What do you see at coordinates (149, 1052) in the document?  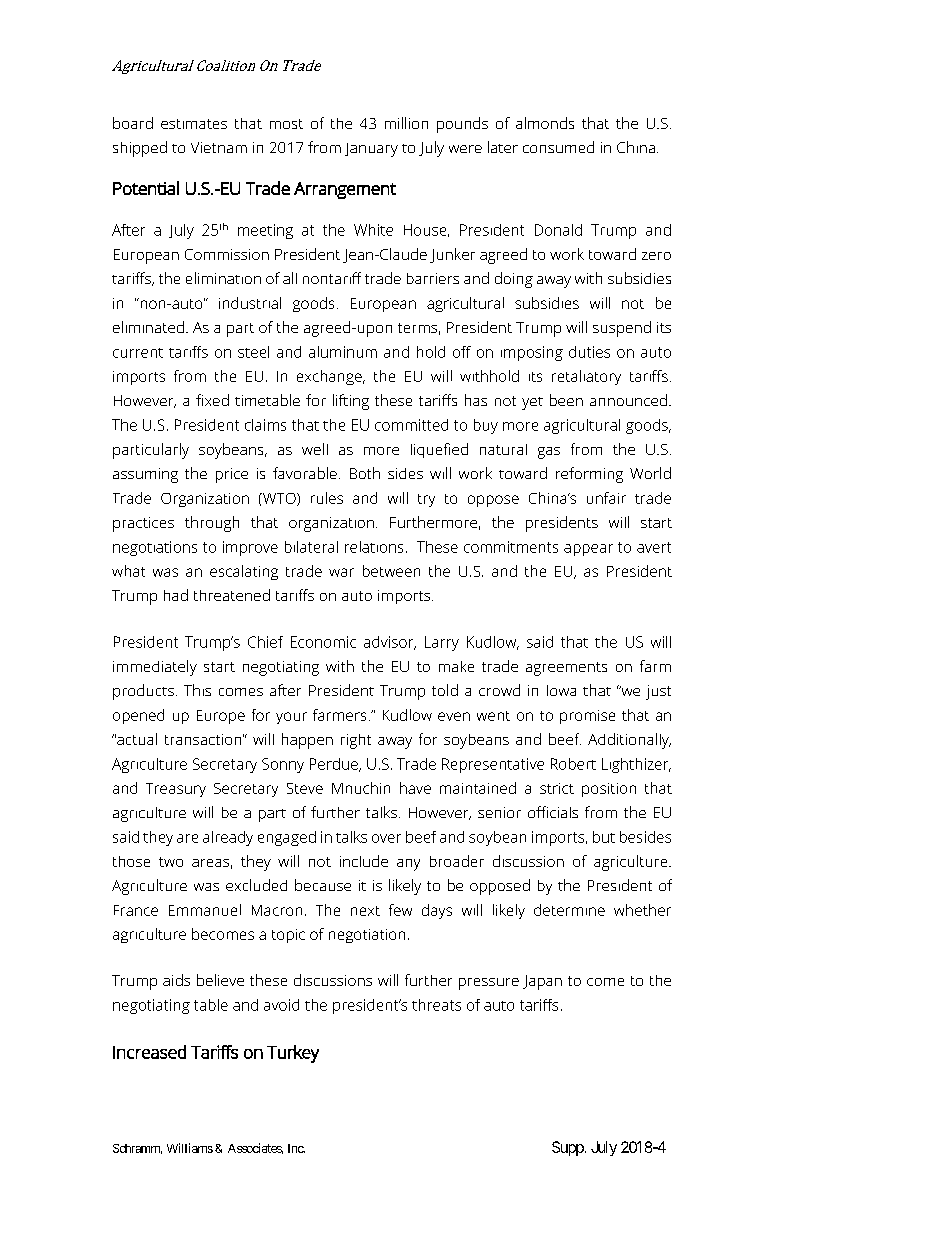 I see `Increased` at bounding box center [149, 1052].
